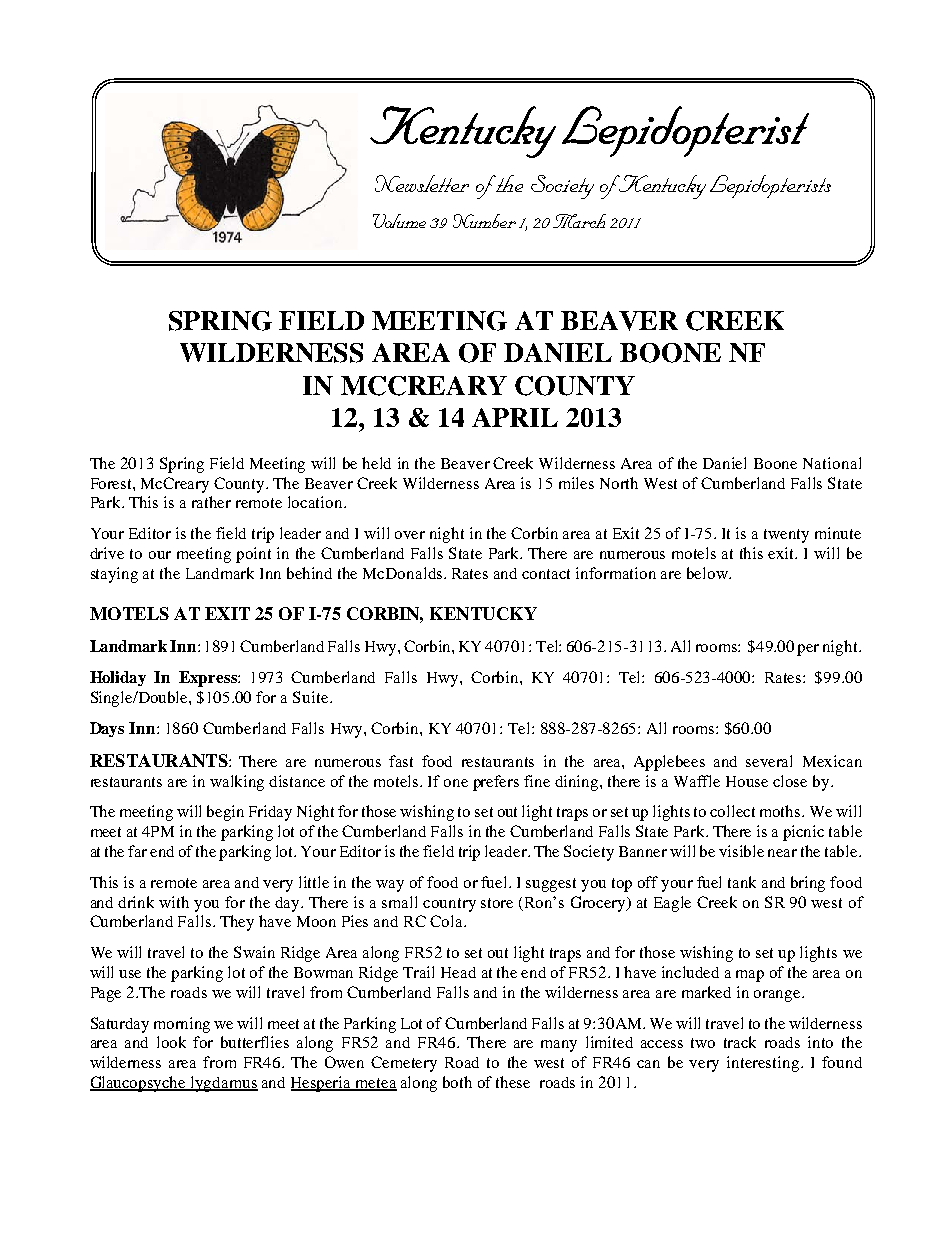  What do you see at coordinates (579, 221) in the screenshot?
I see `March` at bounding box center [579, 221].
